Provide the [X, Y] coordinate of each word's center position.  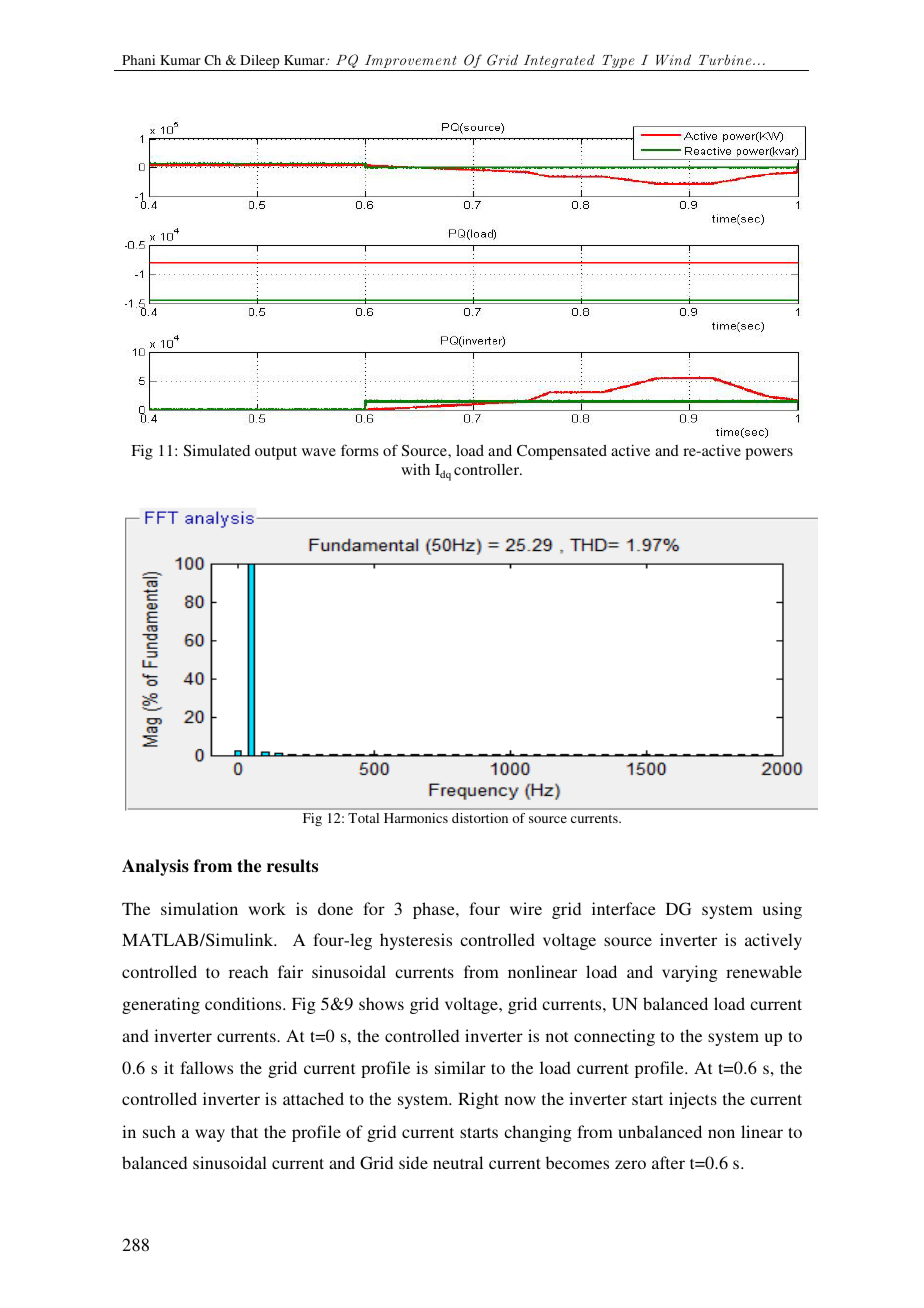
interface [624, 908]
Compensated [562, 452]
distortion [480, 818]
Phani [138, 60]
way [210, 1135]
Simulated [217, 450]
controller [488, 469]
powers [769, 454]
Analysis [155, 867]
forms [359, 450]
